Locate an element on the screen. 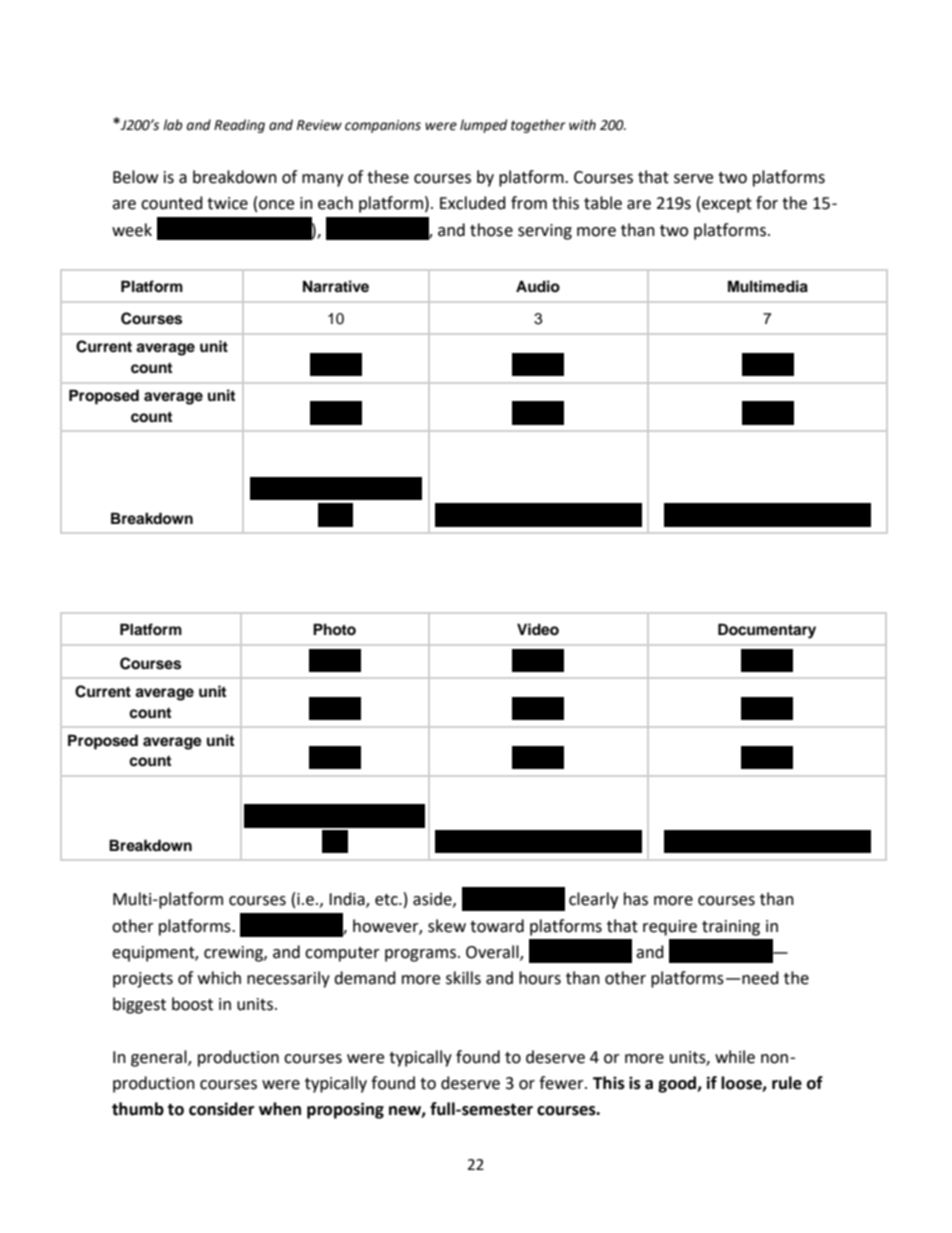  except is located at coordinates (727, 205).
